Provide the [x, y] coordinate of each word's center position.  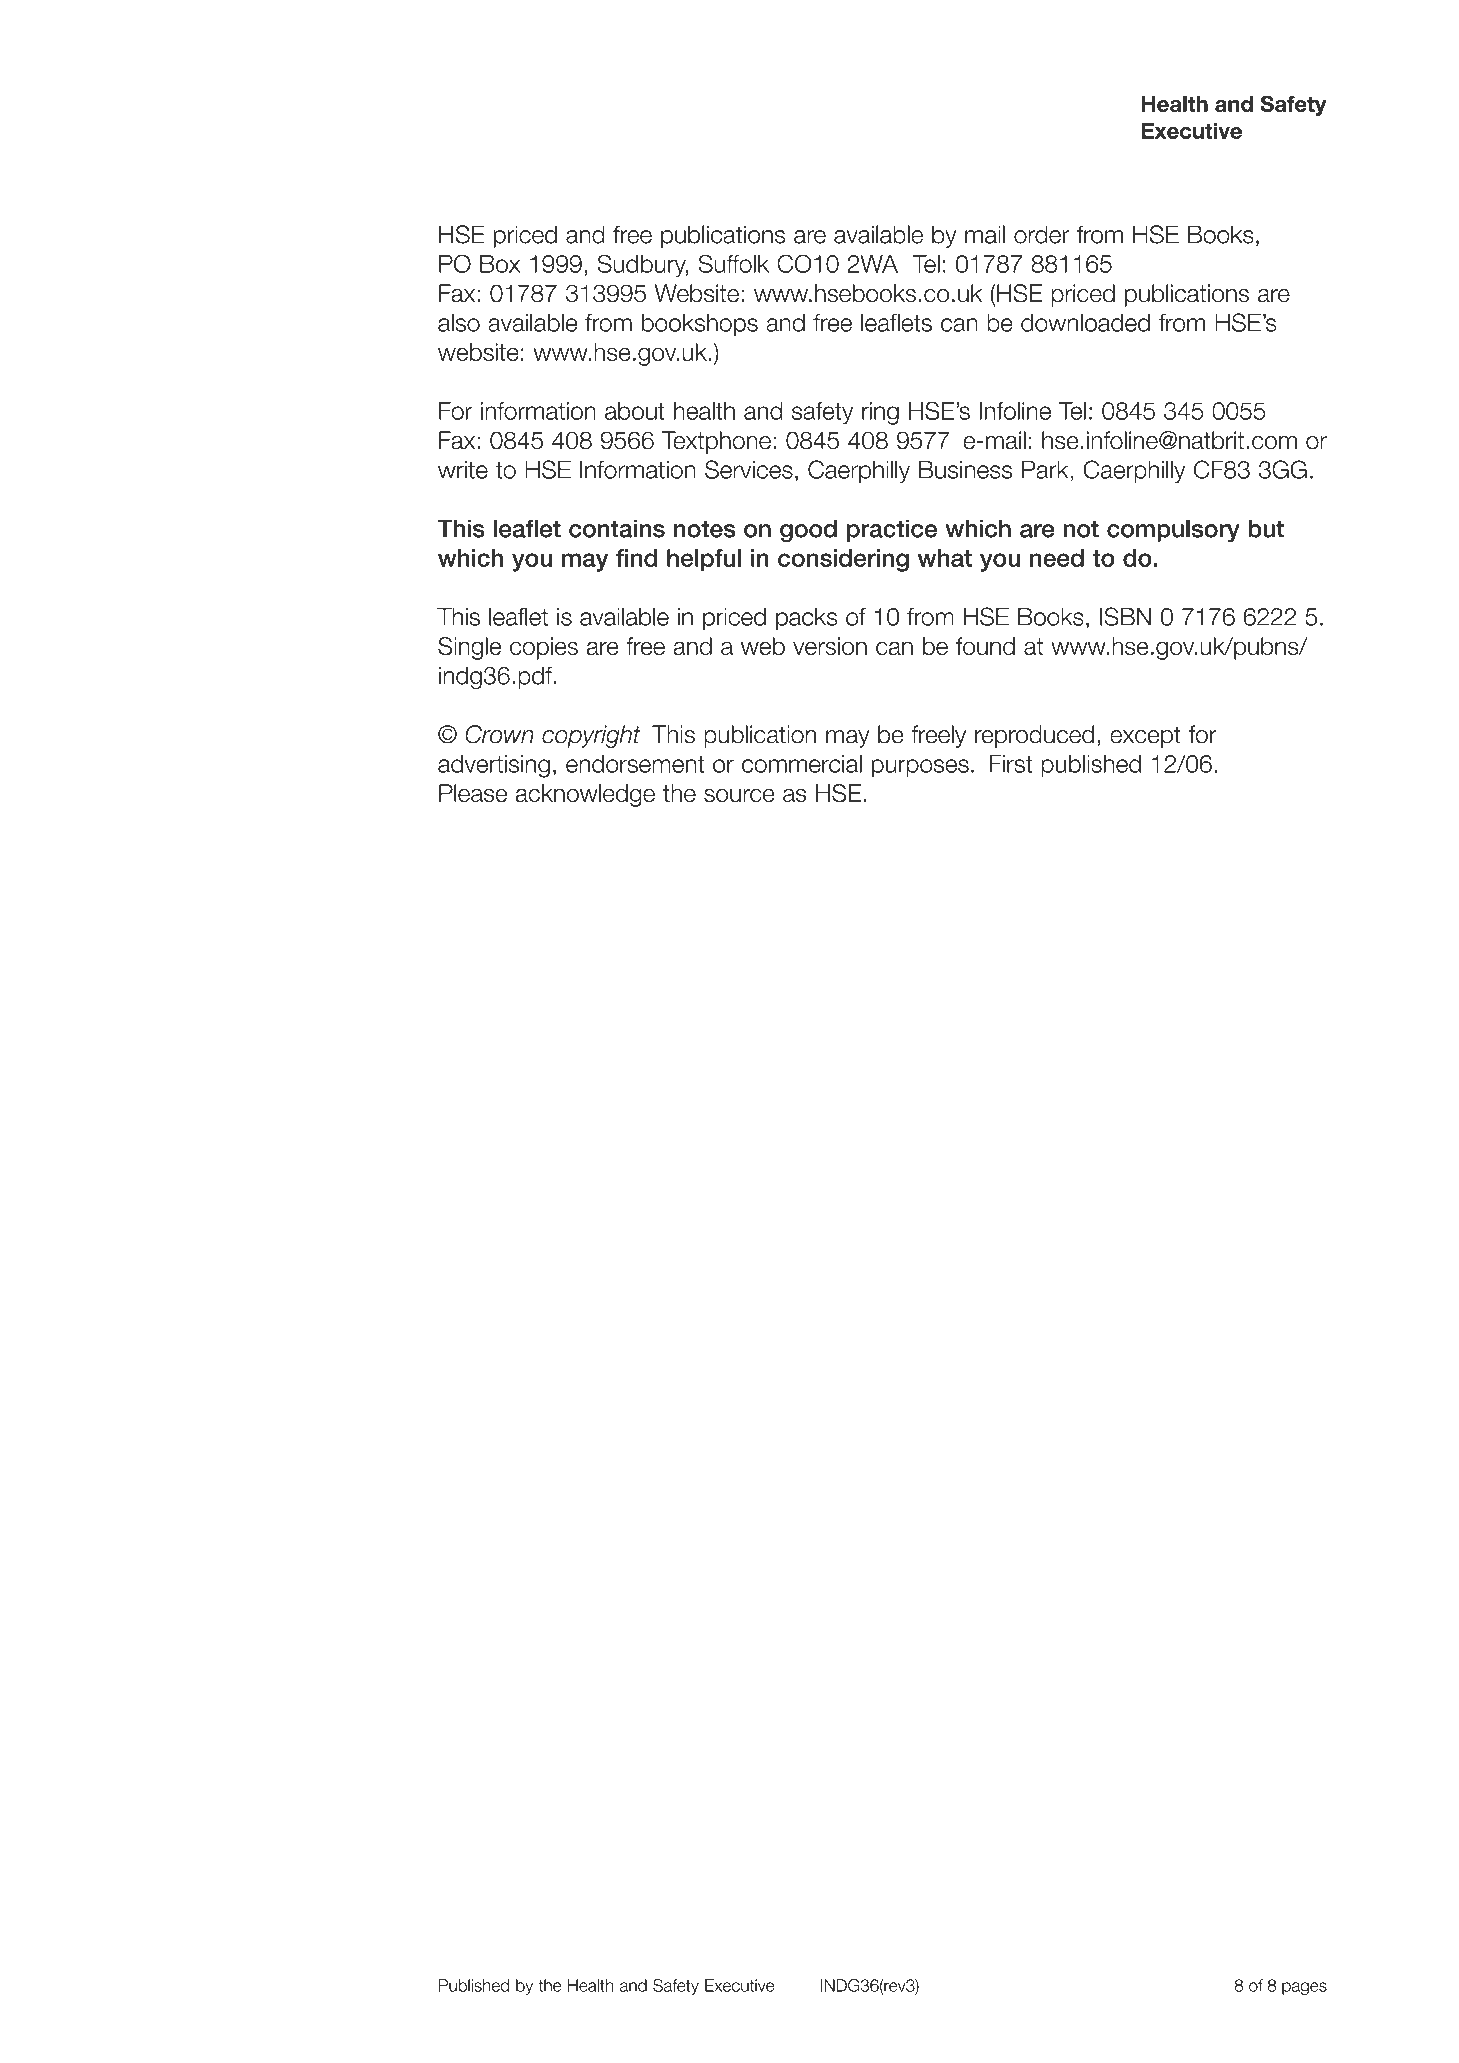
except [1145, 737]
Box [500, 264]
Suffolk [733, 263]
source [739, 795]
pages [1304, 1988]
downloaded [1085, 322]
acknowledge [585, 795]
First [1011, 764]
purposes [920, 768]
